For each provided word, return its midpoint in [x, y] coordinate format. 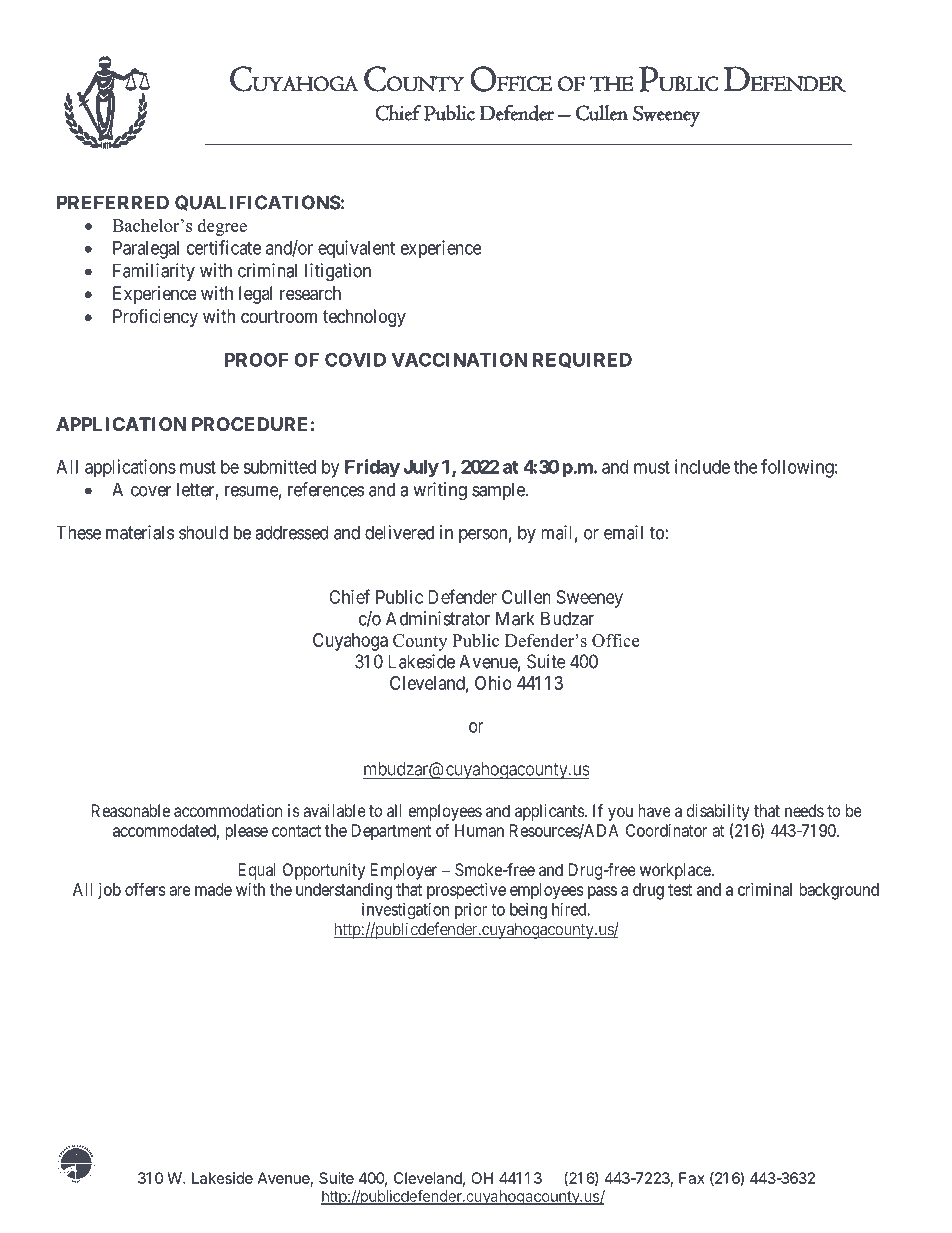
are [180, 891]
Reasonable [131, 810]
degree [222, 227]
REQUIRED [582, 360]
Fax [692, 1178]
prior [471, 910]
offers [145, 889]
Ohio [493, 683]
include [702, 466]
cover [151, 491]
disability [718, 812]
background [839, 891]
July [421, 468]
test [680, 890]
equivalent [356, 249]
